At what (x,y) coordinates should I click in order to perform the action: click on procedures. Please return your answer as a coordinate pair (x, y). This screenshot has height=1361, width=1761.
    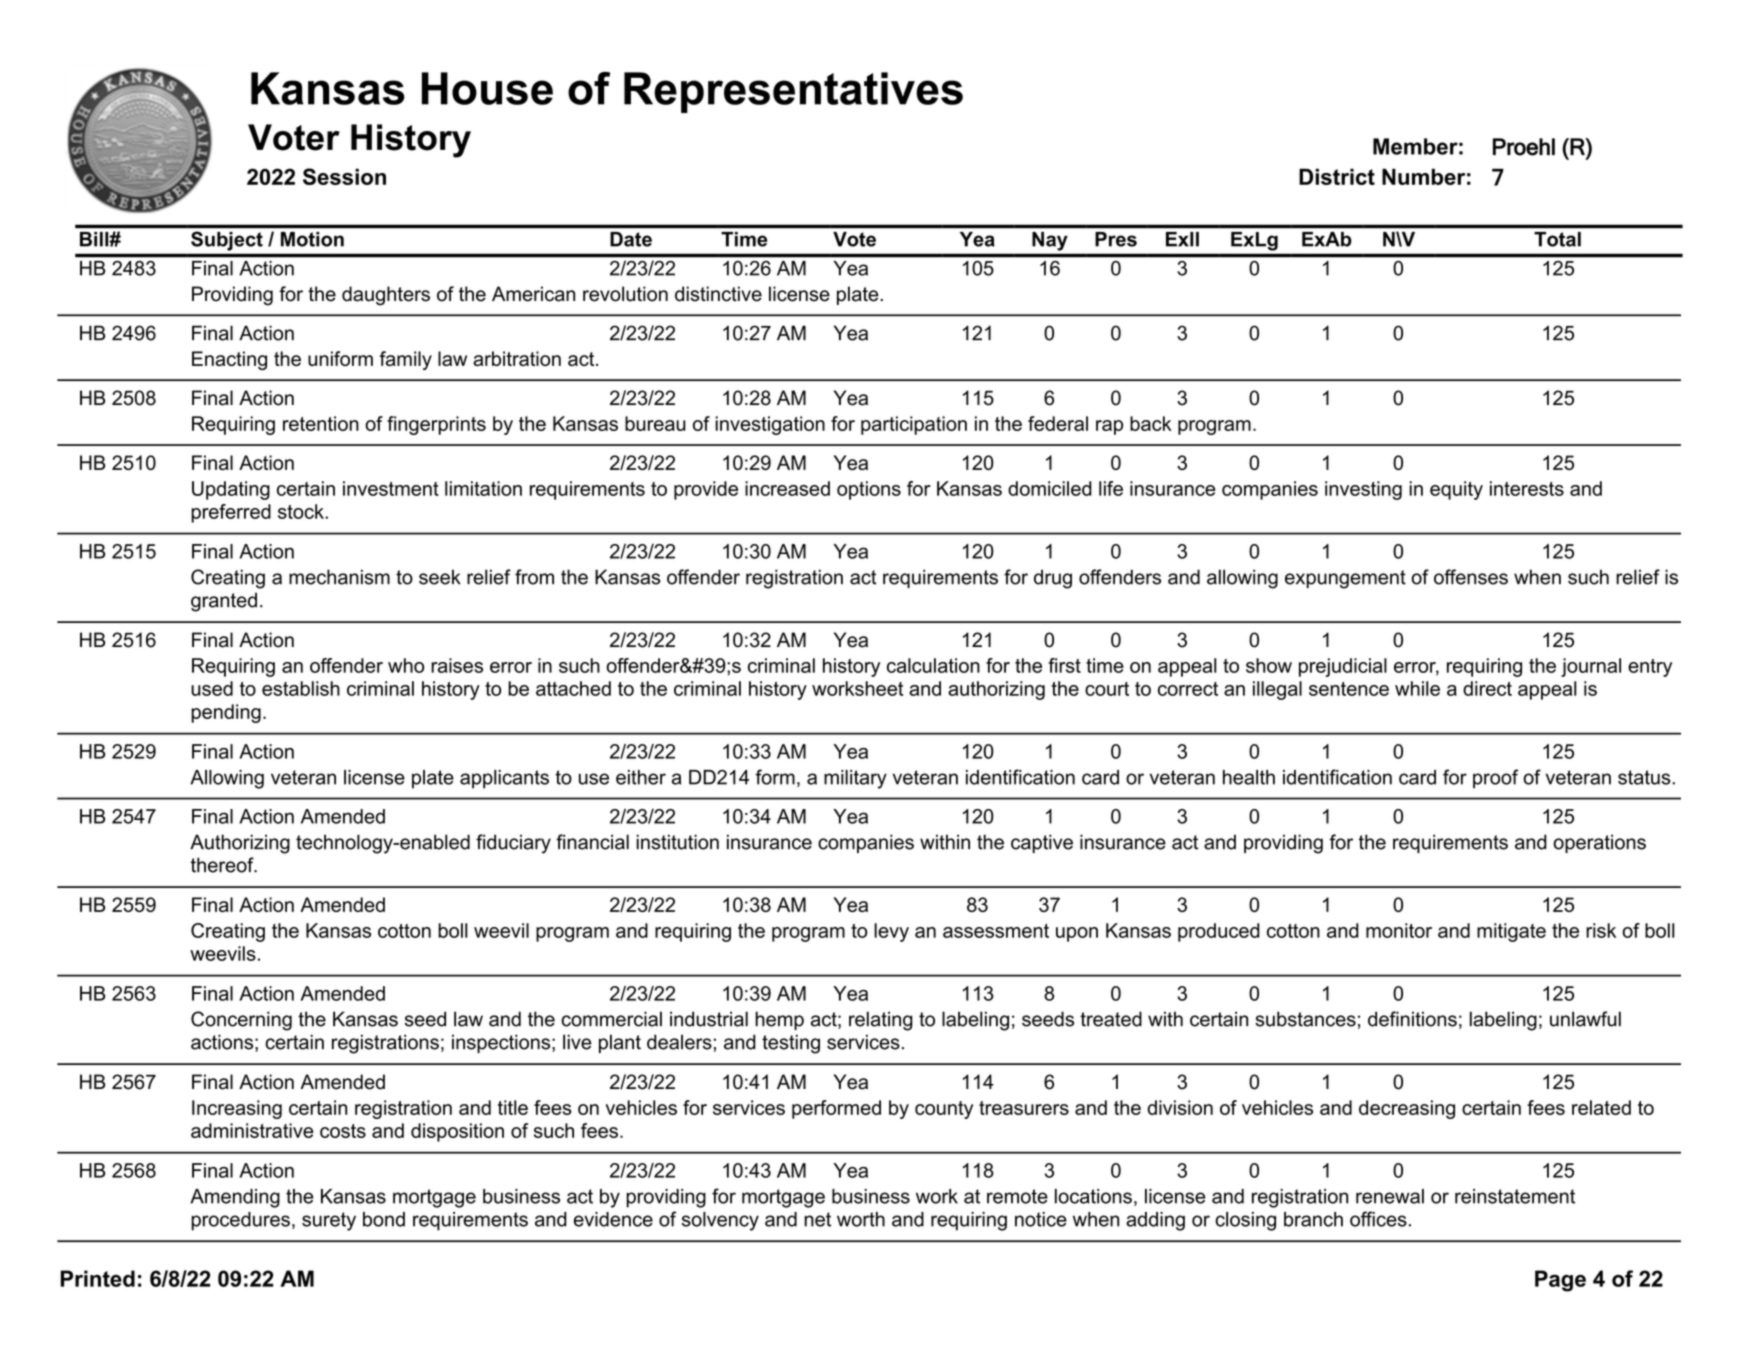
    Looking at the image, I should click on (240, 1221).
